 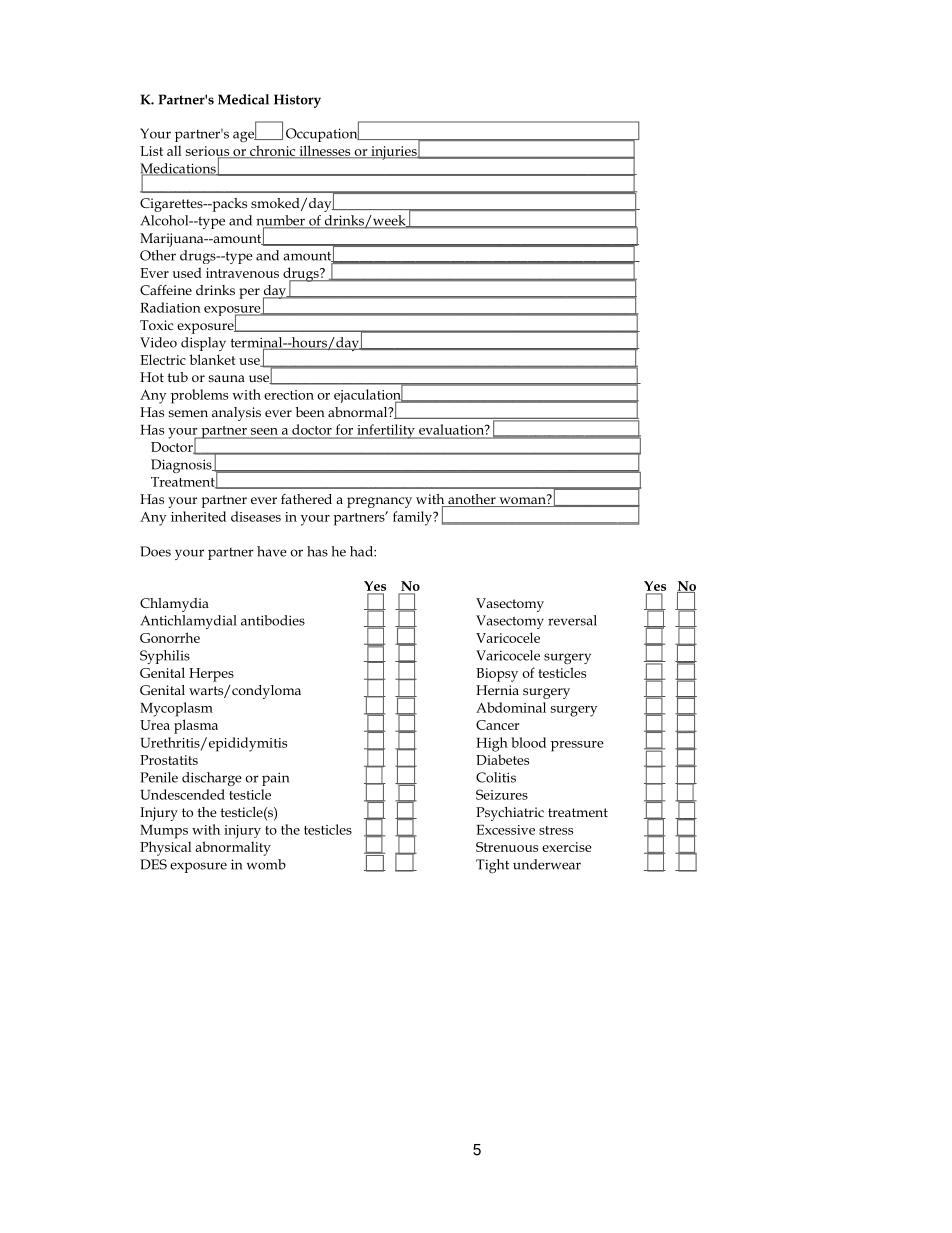 What do you see at coordinates (386, 431) in the document?
I see `infertility` at bounding box center [386, 431].
